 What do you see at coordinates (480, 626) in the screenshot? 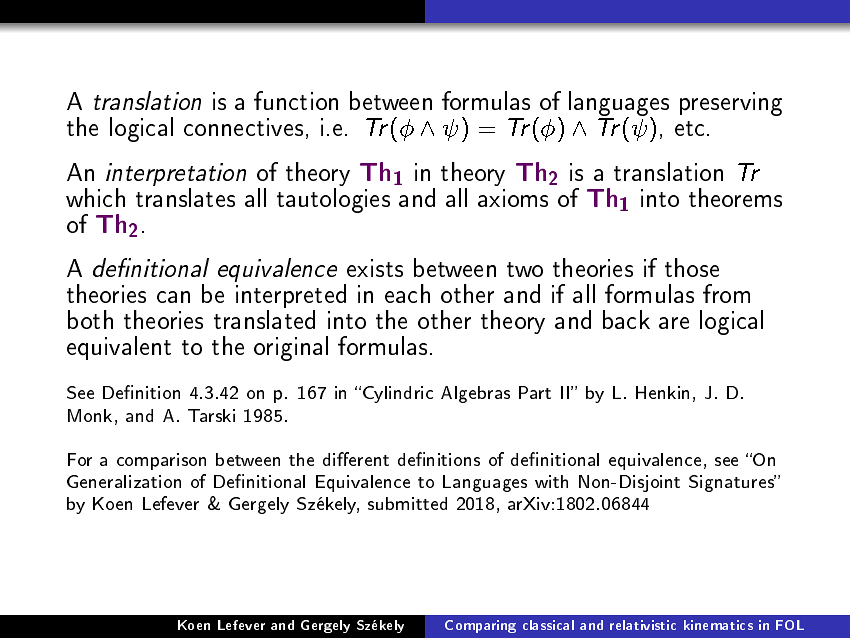
I see `Comparing` at bounding box center [480, 626].
